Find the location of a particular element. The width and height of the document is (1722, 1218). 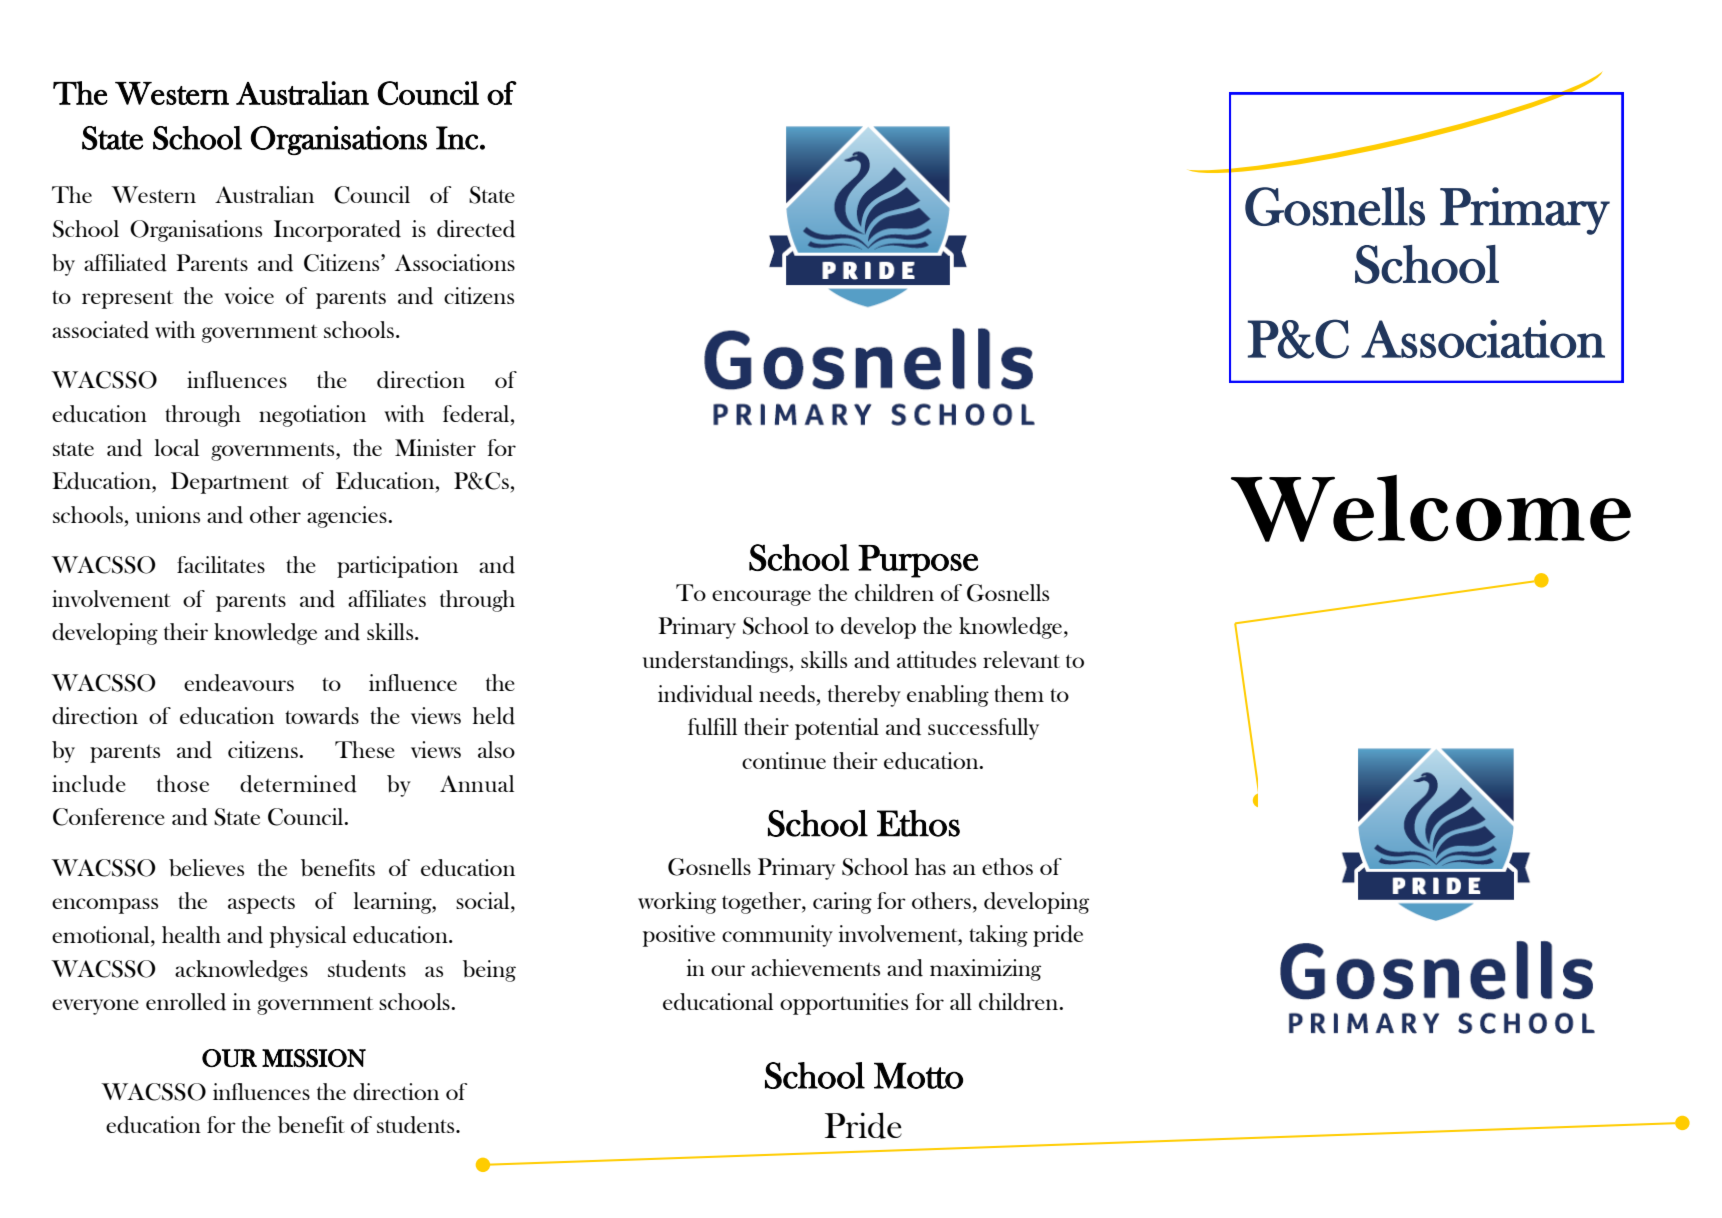

directed is located at coordinates (476, 229).
